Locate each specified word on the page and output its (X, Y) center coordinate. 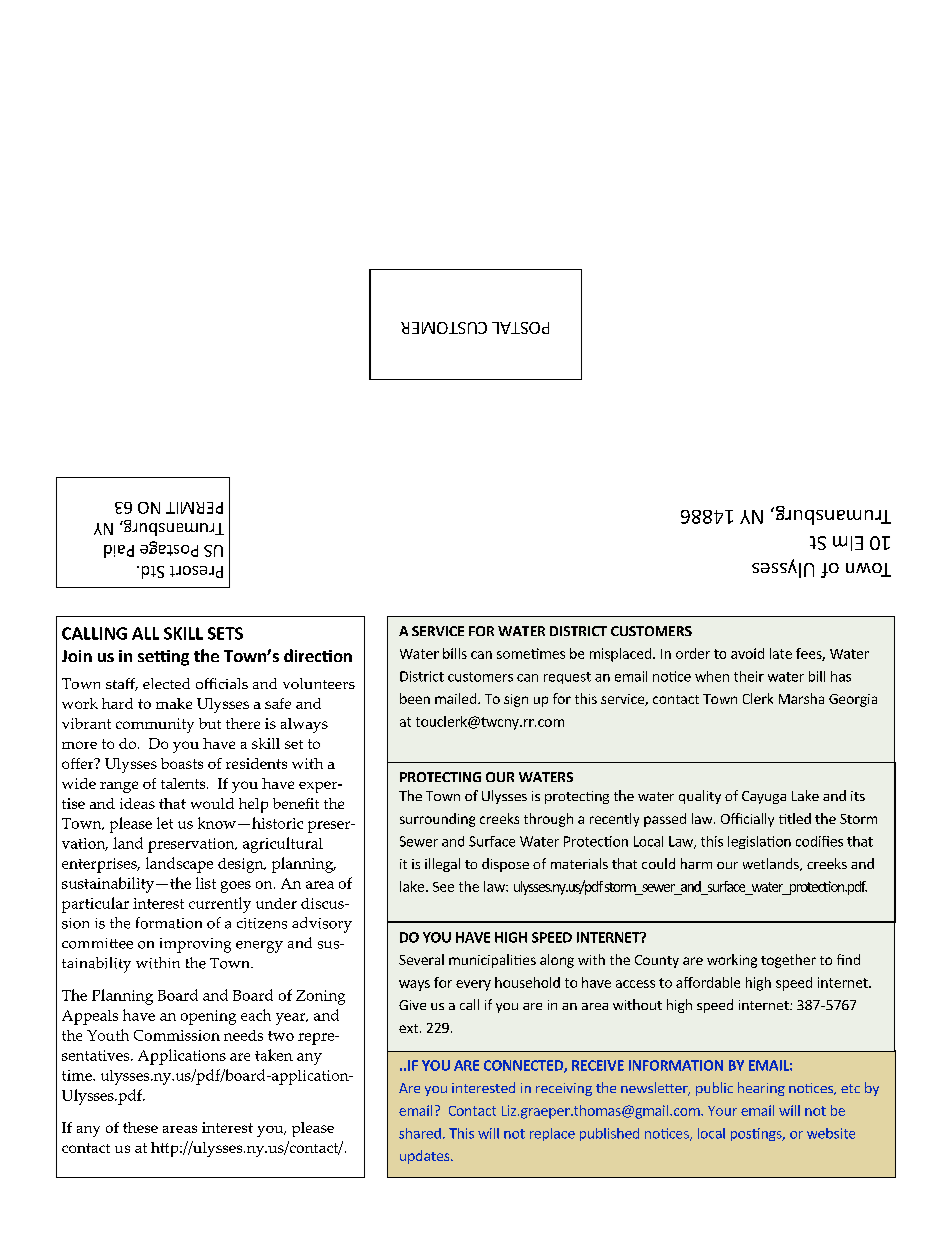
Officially (747, 820)
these (140, 1127)
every (473, 985)
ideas (137, 803)
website (831, 1133)
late (781, 653)
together (788, 961)
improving (195, 945)
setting (163, 658)
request (567, 678)
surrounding (437, 820)
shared (420, 1133)
